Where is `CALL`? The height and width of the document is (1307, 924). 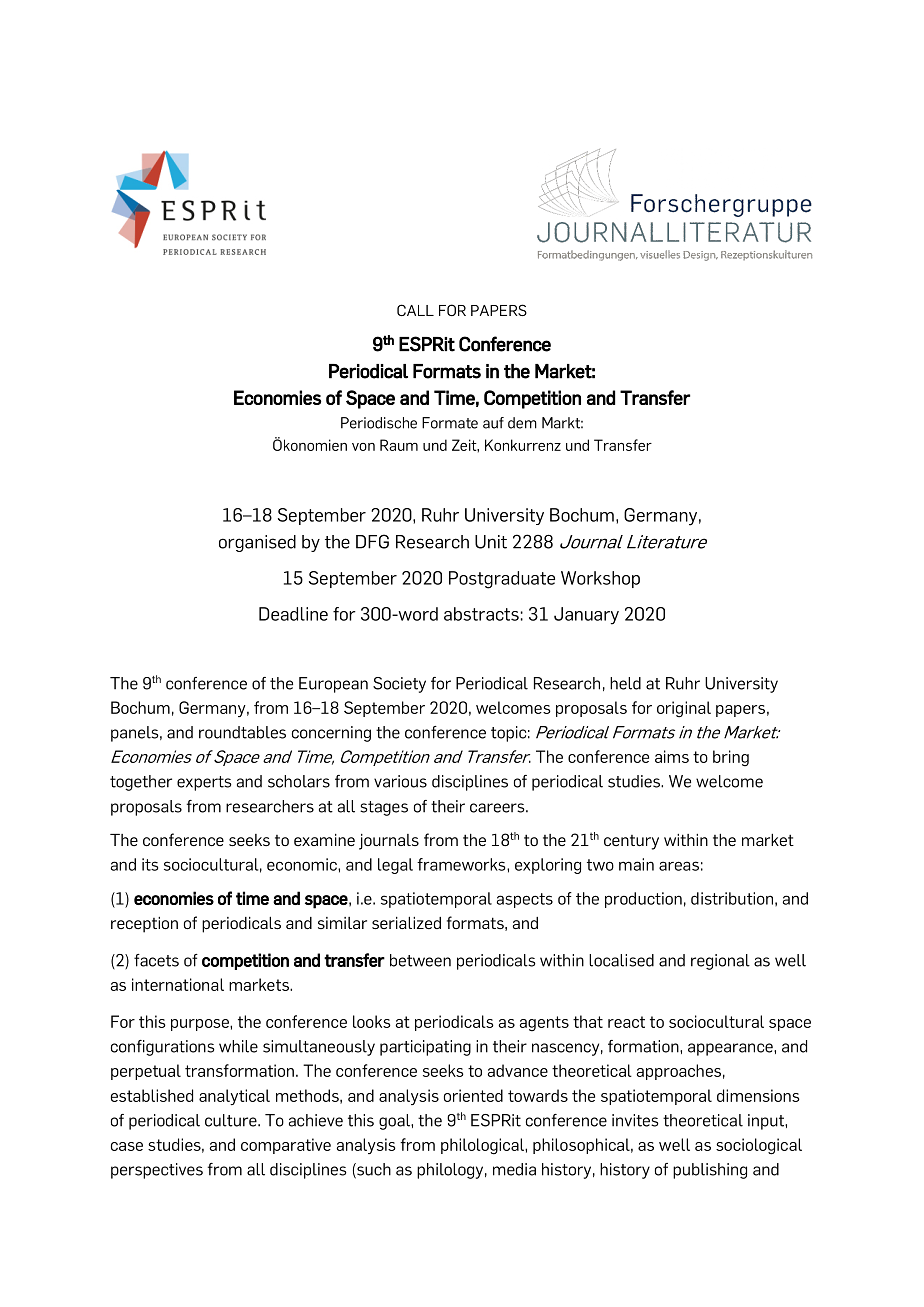 CALL is located at coordinates (415, 310).
